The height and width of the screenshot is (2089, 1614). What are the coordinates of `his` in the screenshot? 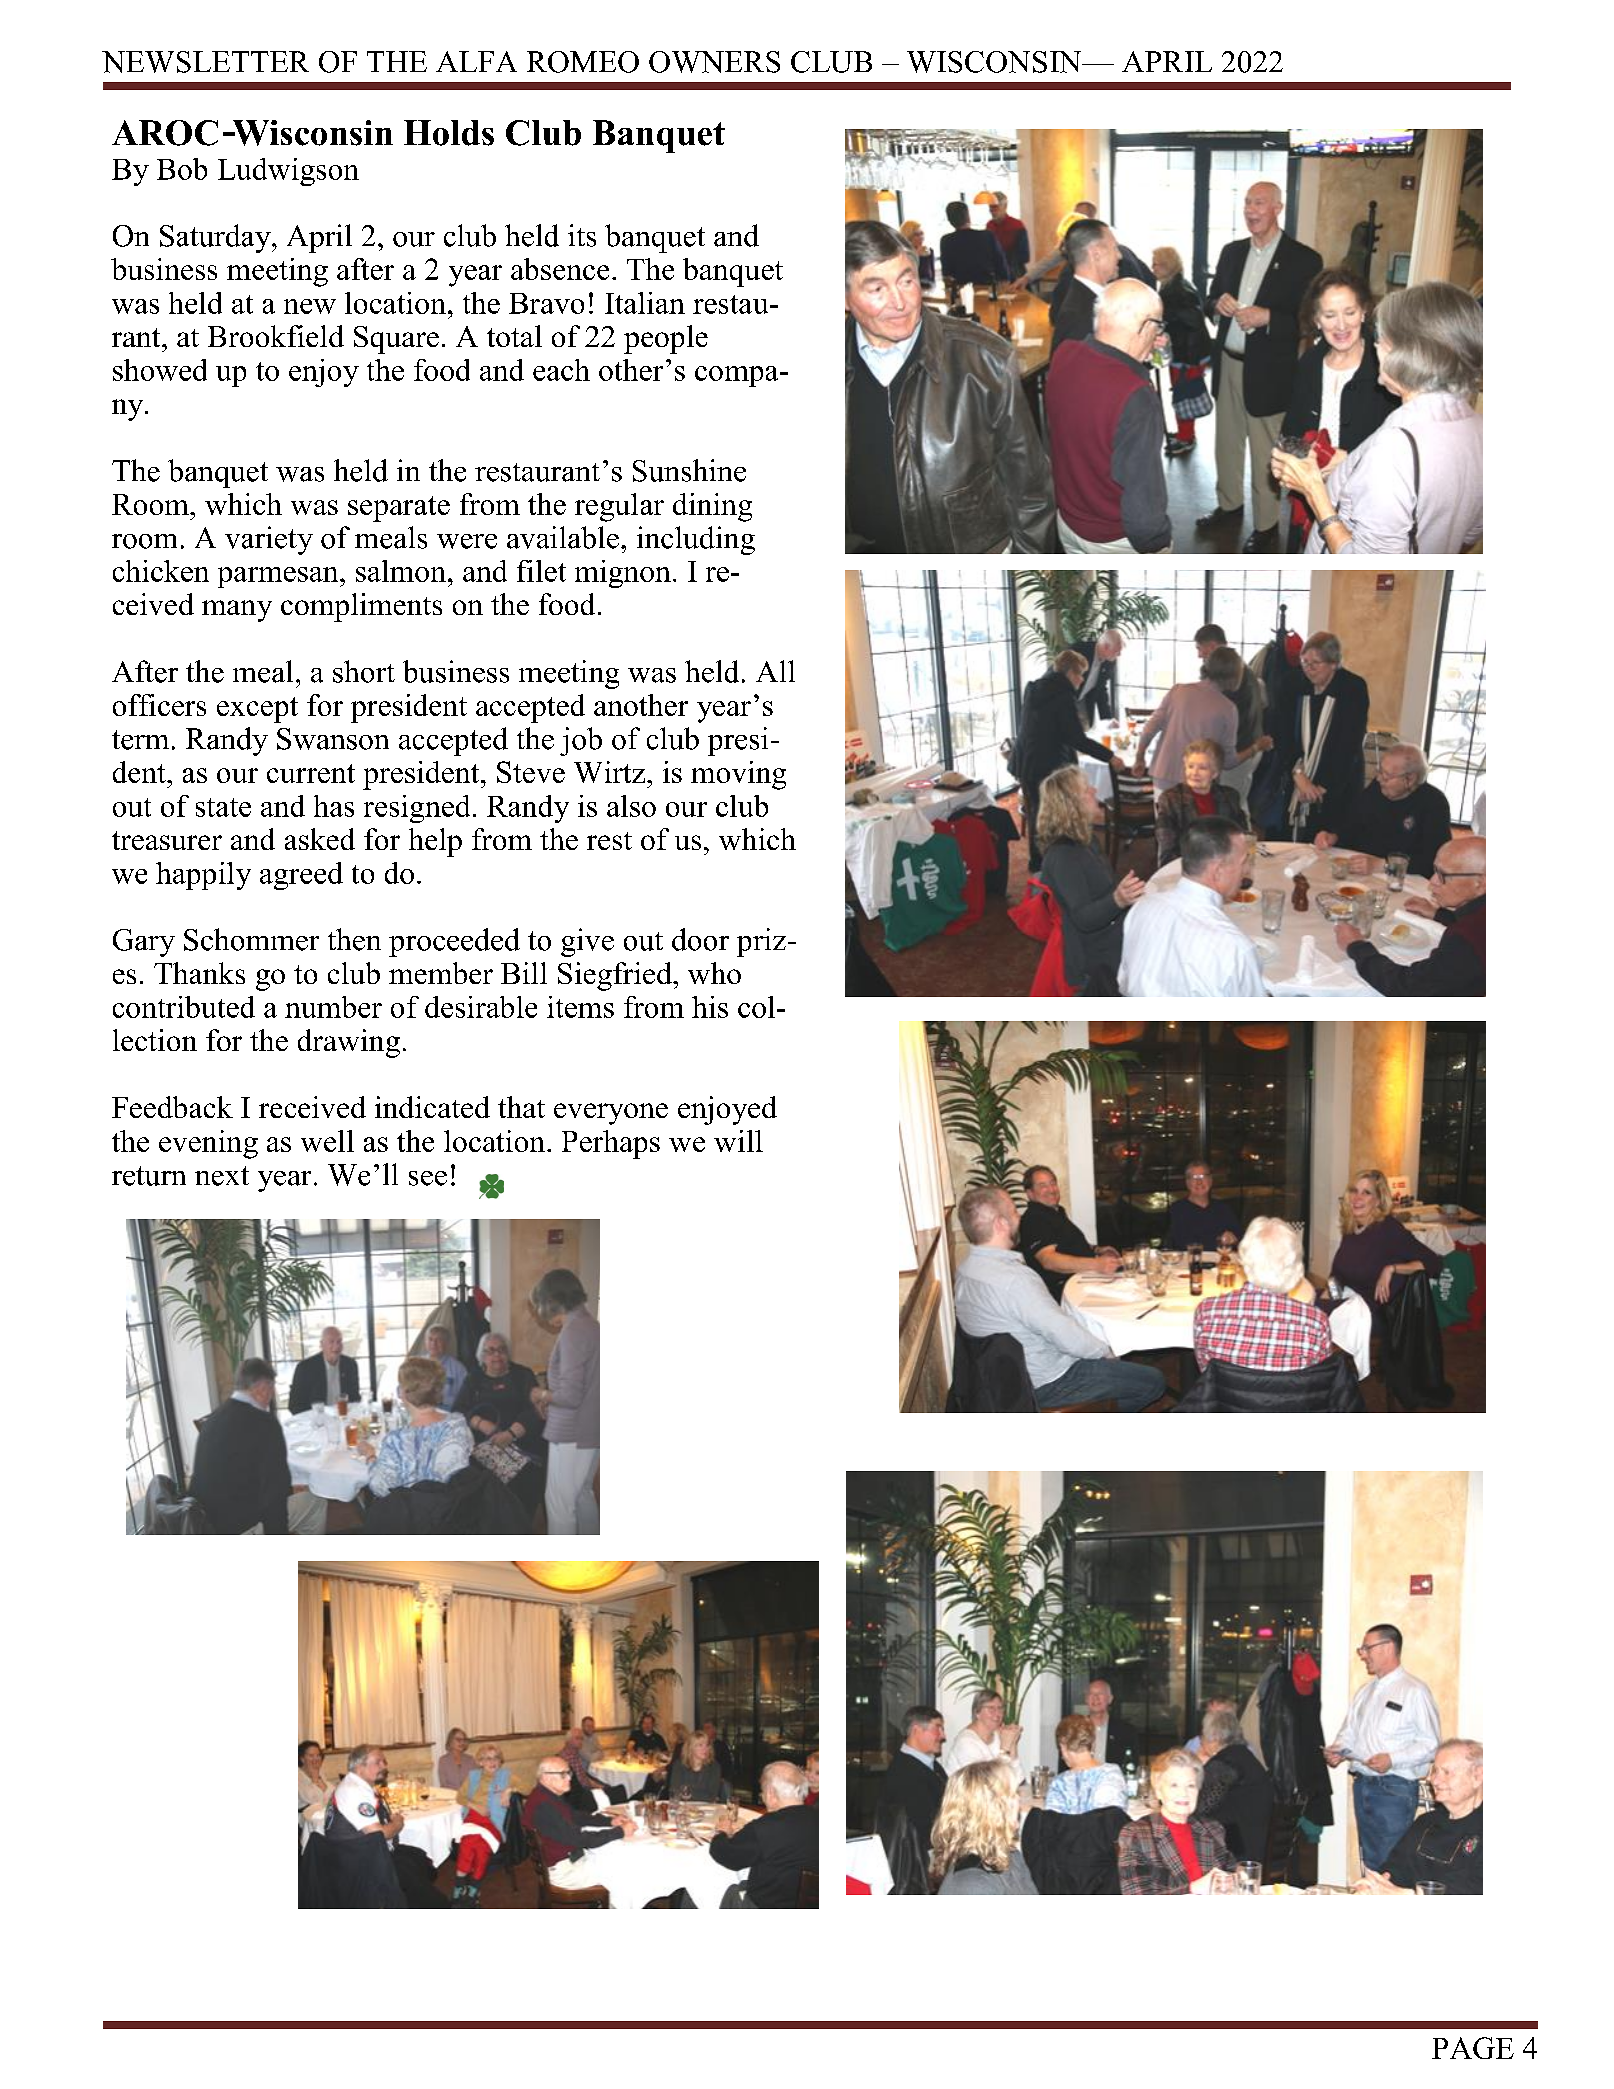 It's located at (710, 1007).
